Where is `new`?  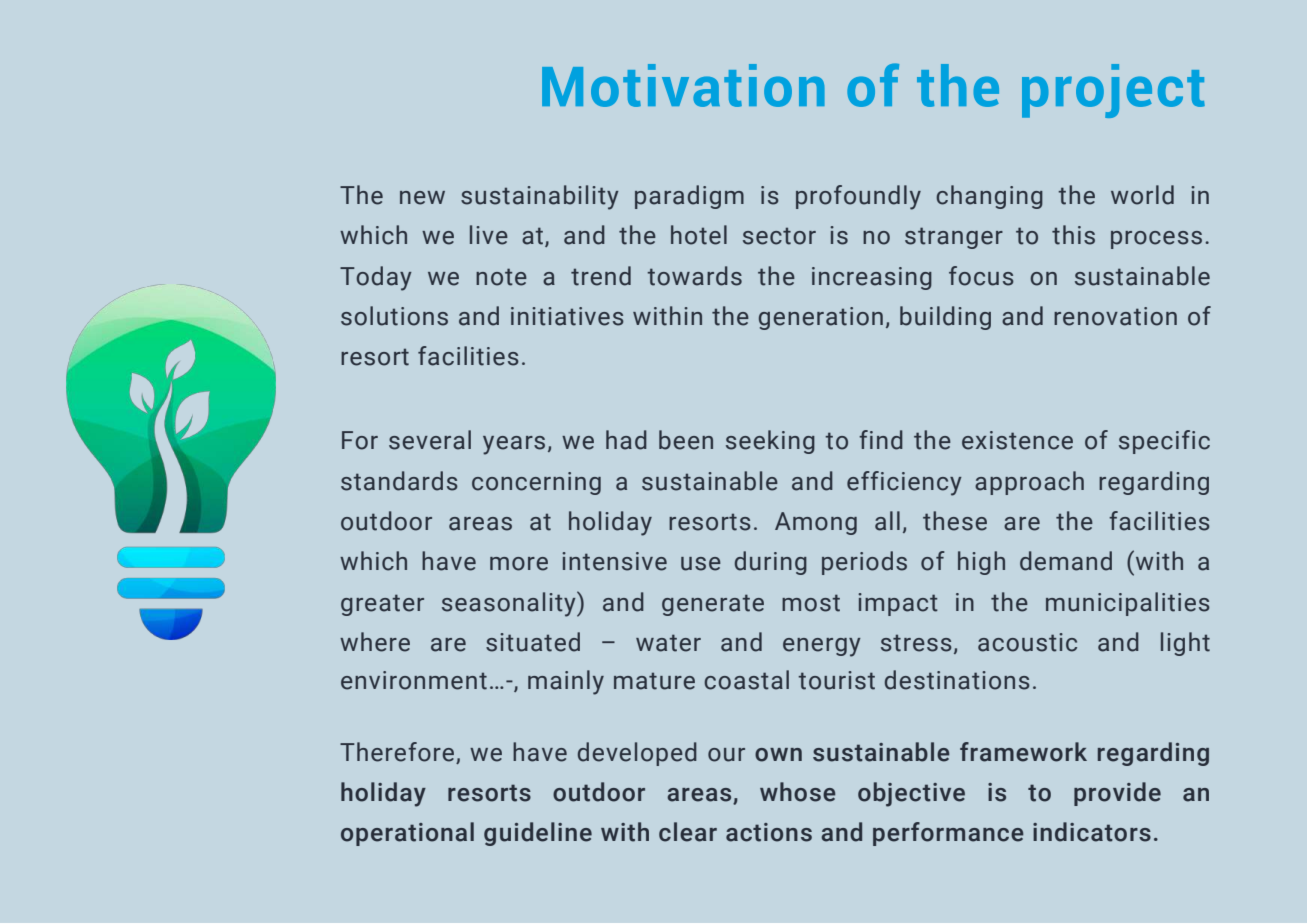
new is located at coordinates (422, 198).
